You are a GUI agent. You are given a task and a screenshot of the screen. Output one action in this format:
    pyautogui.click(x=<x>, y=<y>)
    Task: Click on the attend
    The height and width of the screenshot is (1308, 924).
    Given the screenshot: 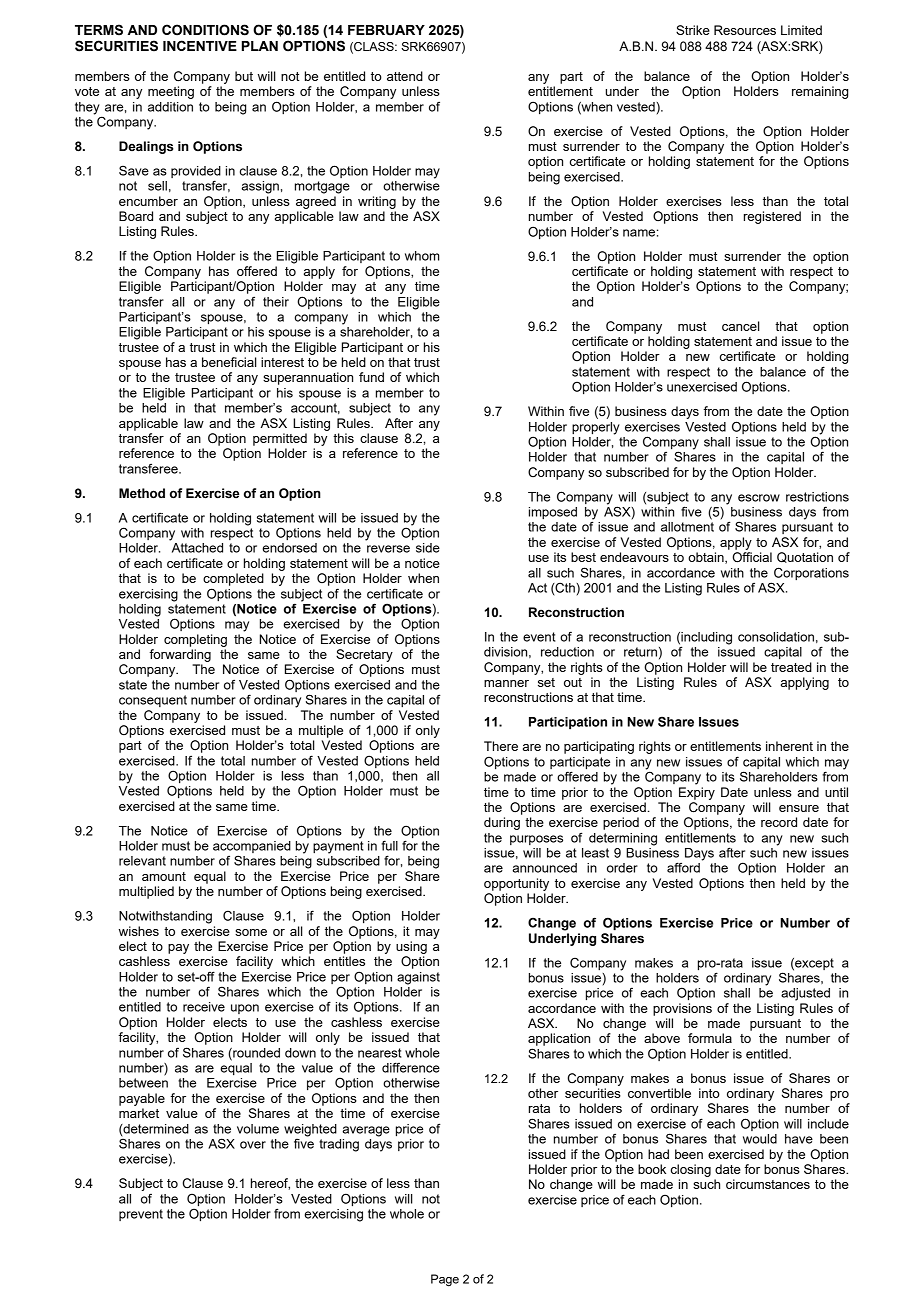 What is the action you would take?
    pyautogui.click(x=405, y=76)
